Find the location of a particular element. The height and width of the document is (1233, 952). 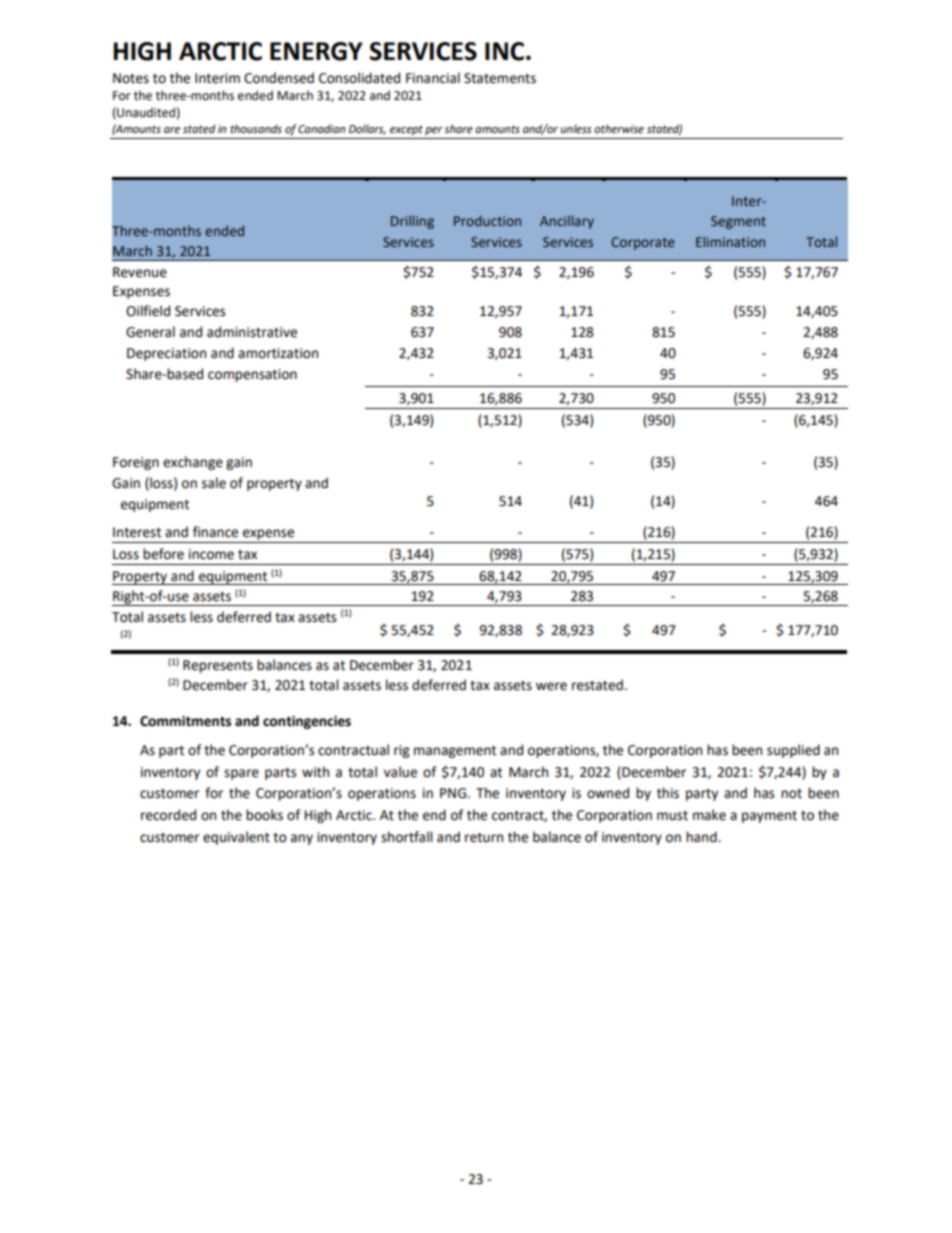

Corporate is located at coordinates (643, 243).
